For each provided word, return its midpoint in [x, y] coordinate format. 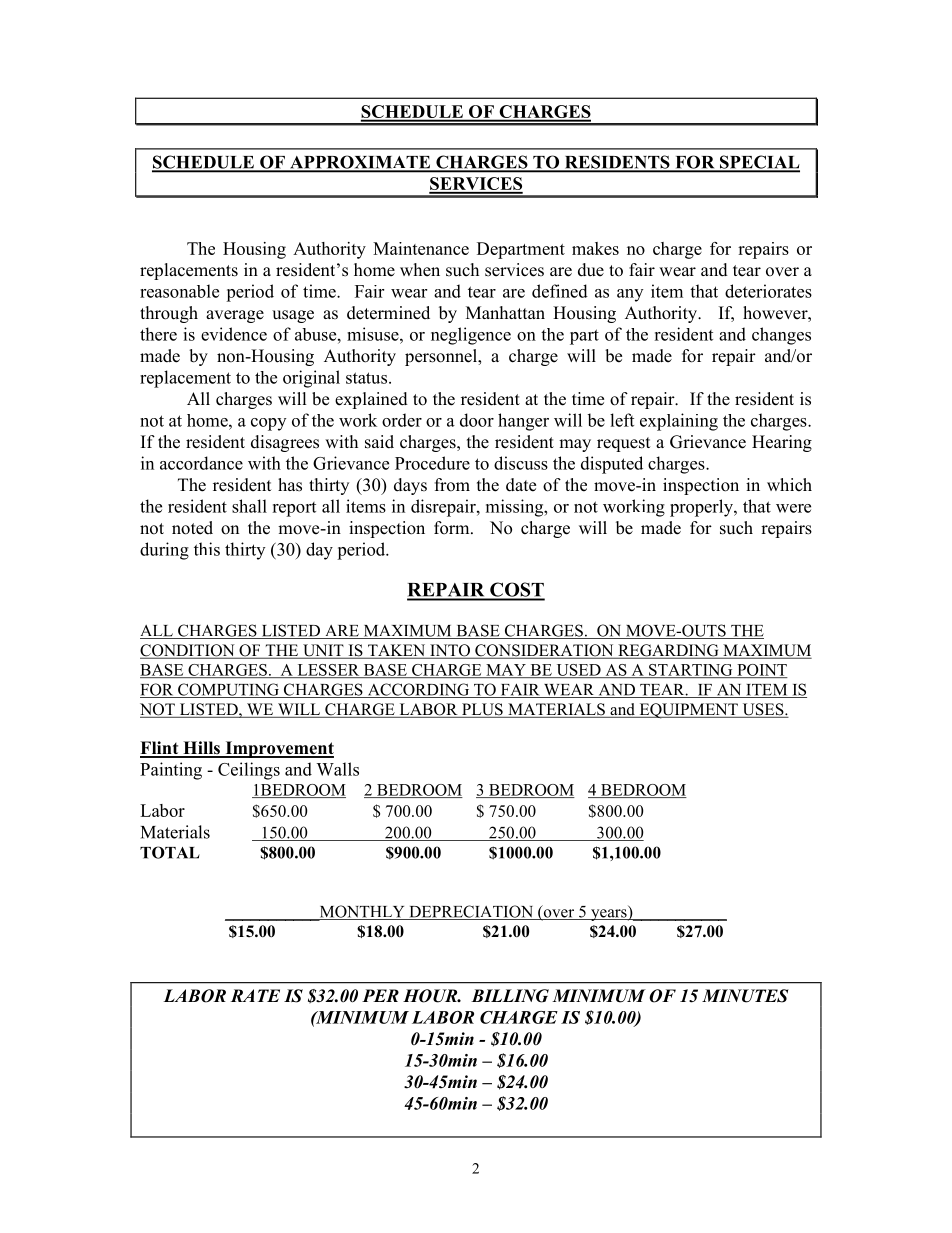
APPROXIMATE [360, 163]
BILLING [510, 996]
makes [595, 248]
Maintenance [421, 248]
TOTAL [170, 852]
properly [702, 508]
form [453, 528]
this [207, 549]
